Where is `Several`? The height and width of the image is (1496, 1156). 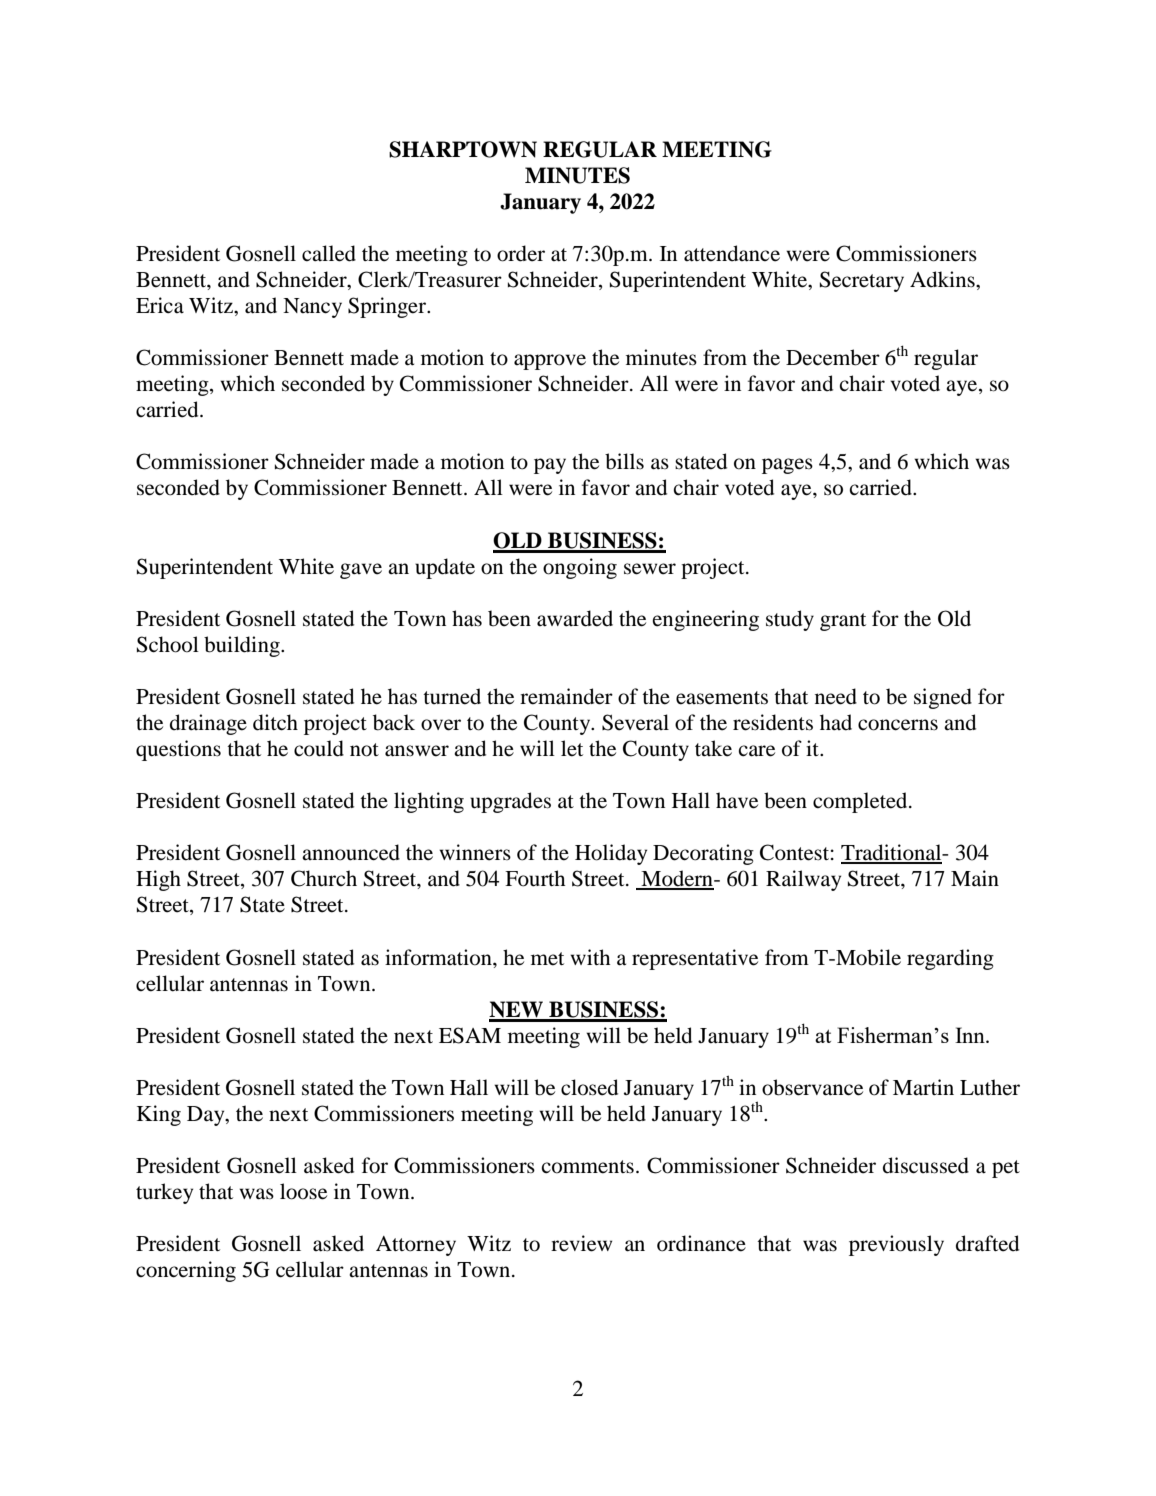 Several is located at coordinates (635, 722).
